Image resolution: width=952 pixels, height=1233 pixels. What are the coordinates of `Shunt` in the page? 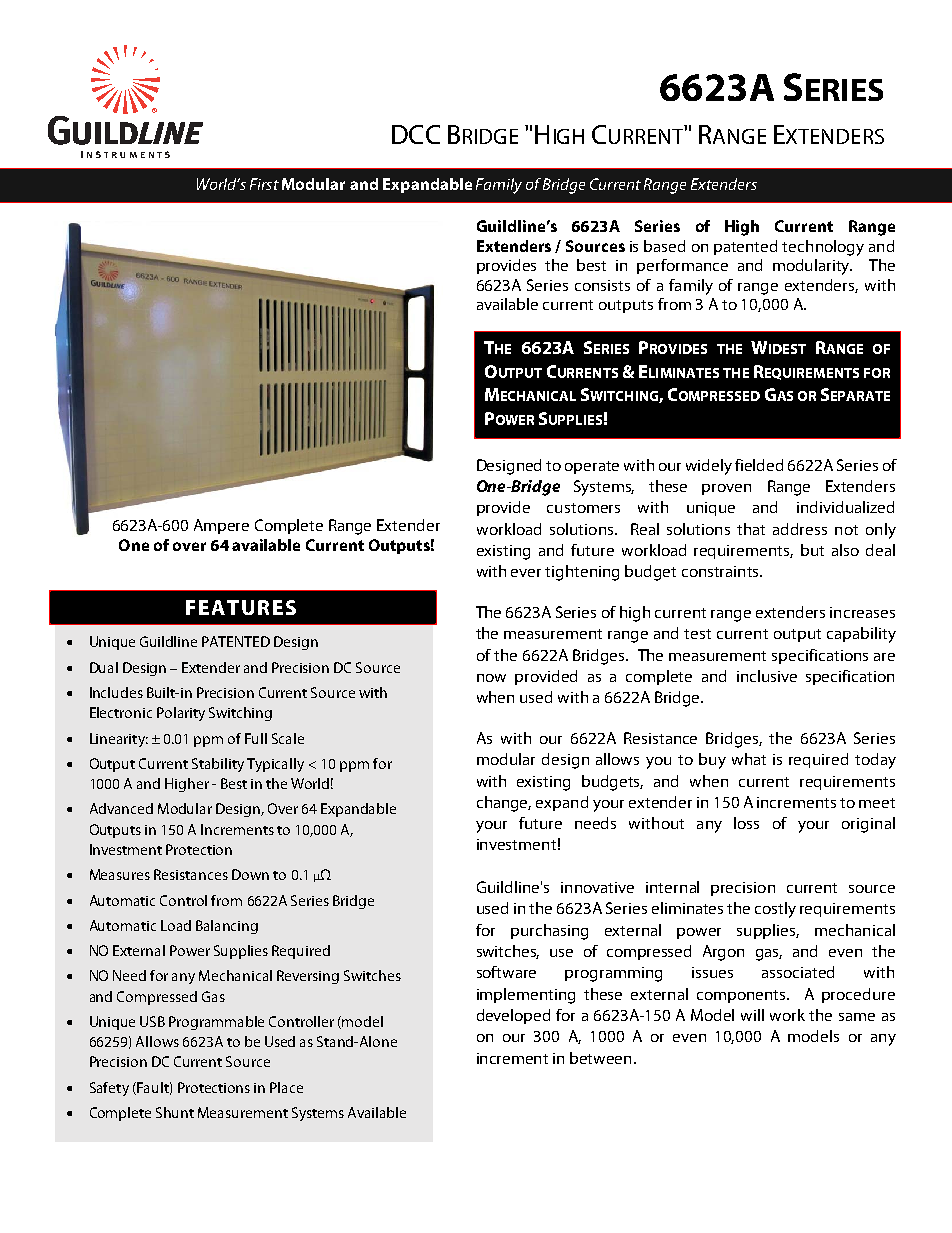 It's located at (175, 1112).
